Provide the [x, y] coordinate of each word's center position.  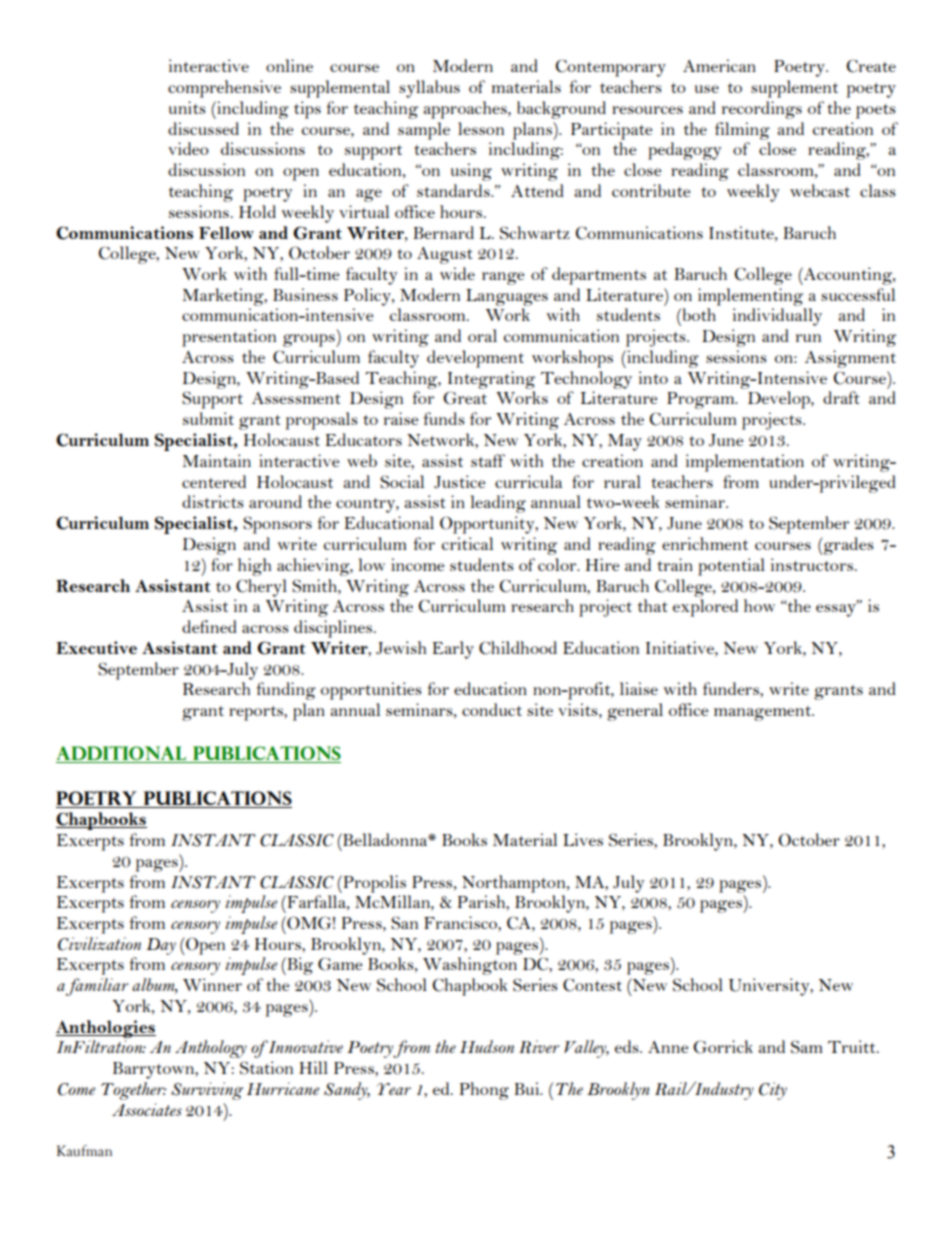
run [808, 338]
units [187, 107]
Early [453, 650]
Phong [484, 1091]
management [764, 713]
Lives [583, 839]
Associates [147, 1109]
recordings [762, 110]
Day [161, 946]
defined [209, 626]
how [759, 605]
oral [482, 335]
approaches [466, 110]
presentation [229, 338]
